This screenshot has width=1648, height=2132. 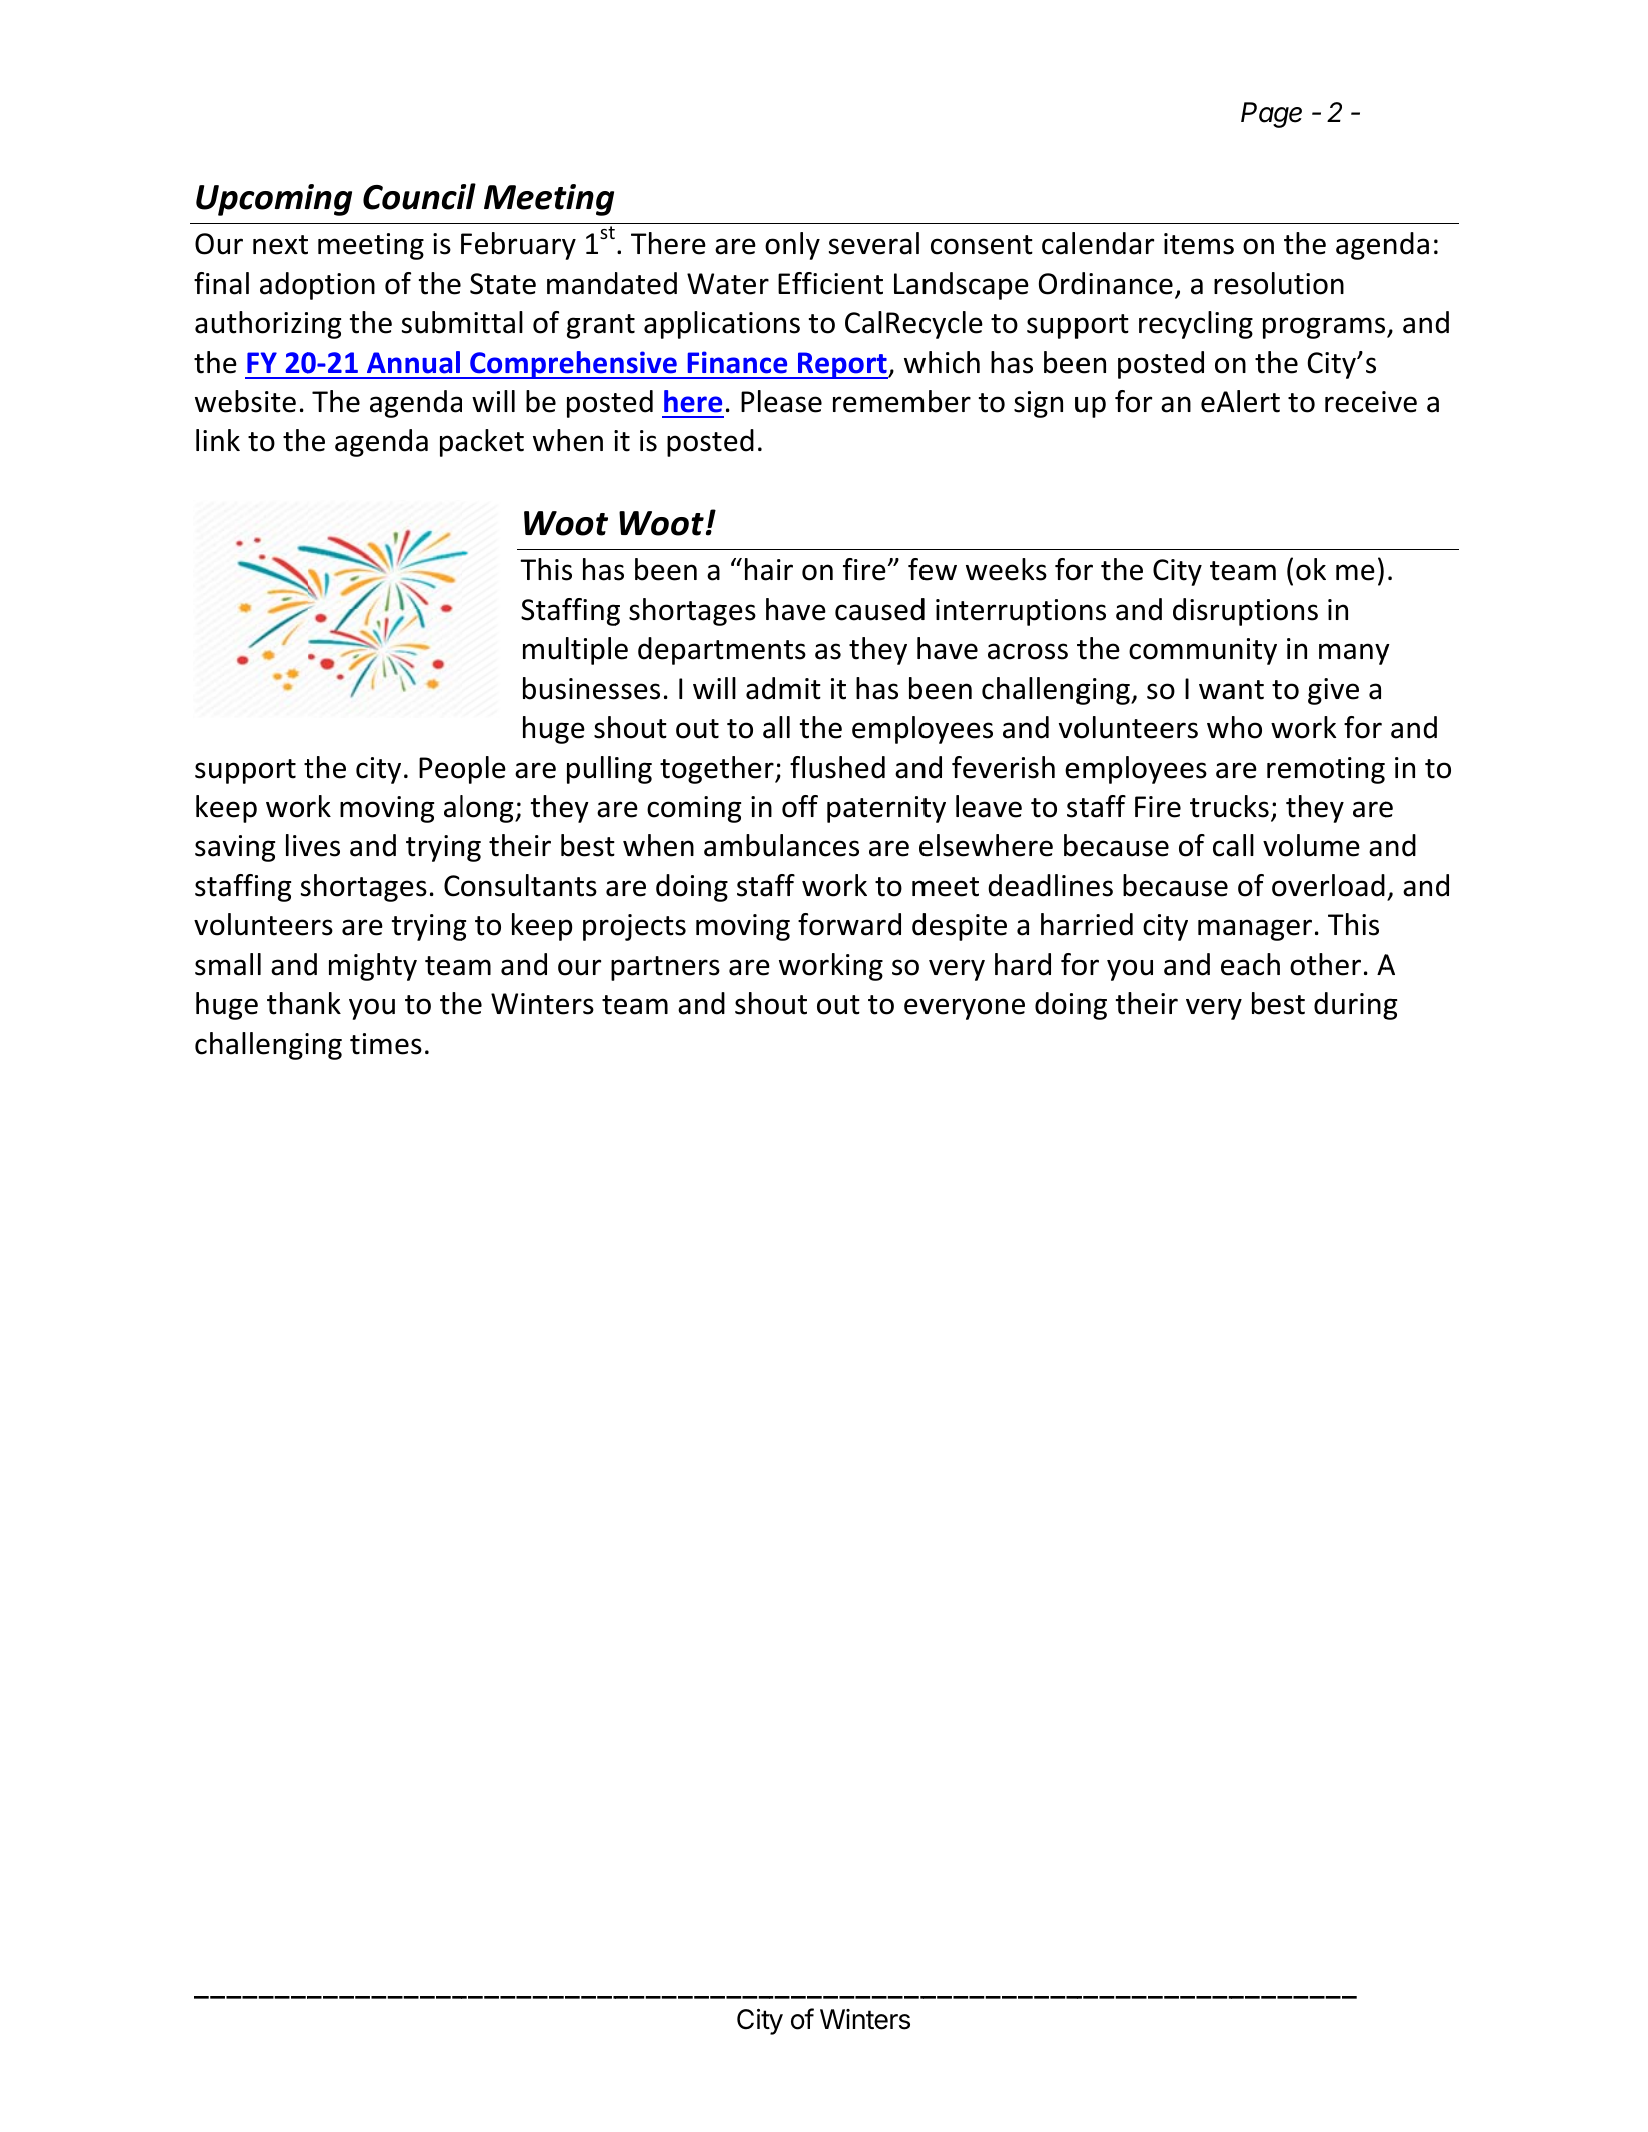 I want to click on Page, so click(x=1271, y=115).
